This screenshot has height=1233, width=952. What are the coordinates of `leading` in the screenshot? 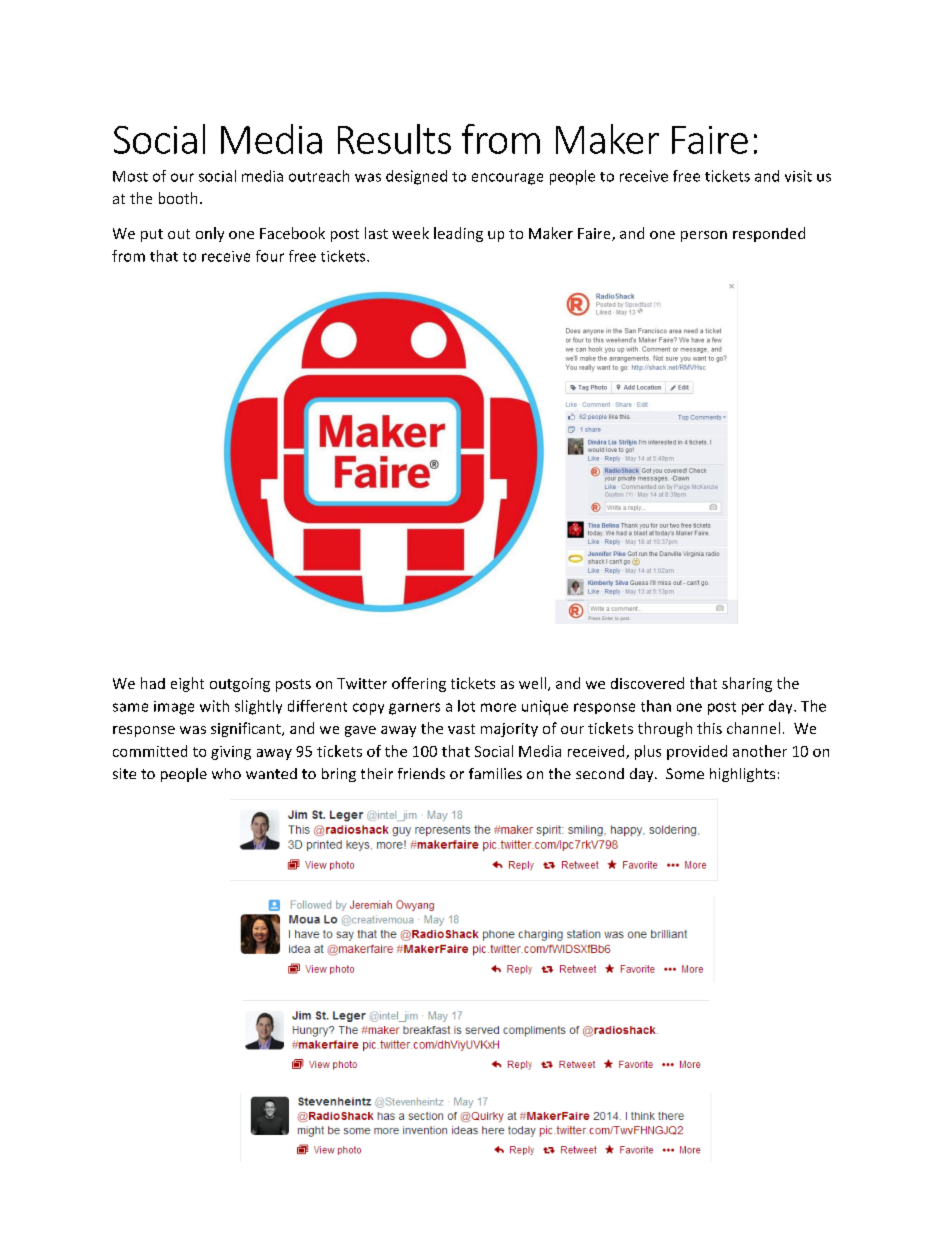 It's located at (458, 234).
